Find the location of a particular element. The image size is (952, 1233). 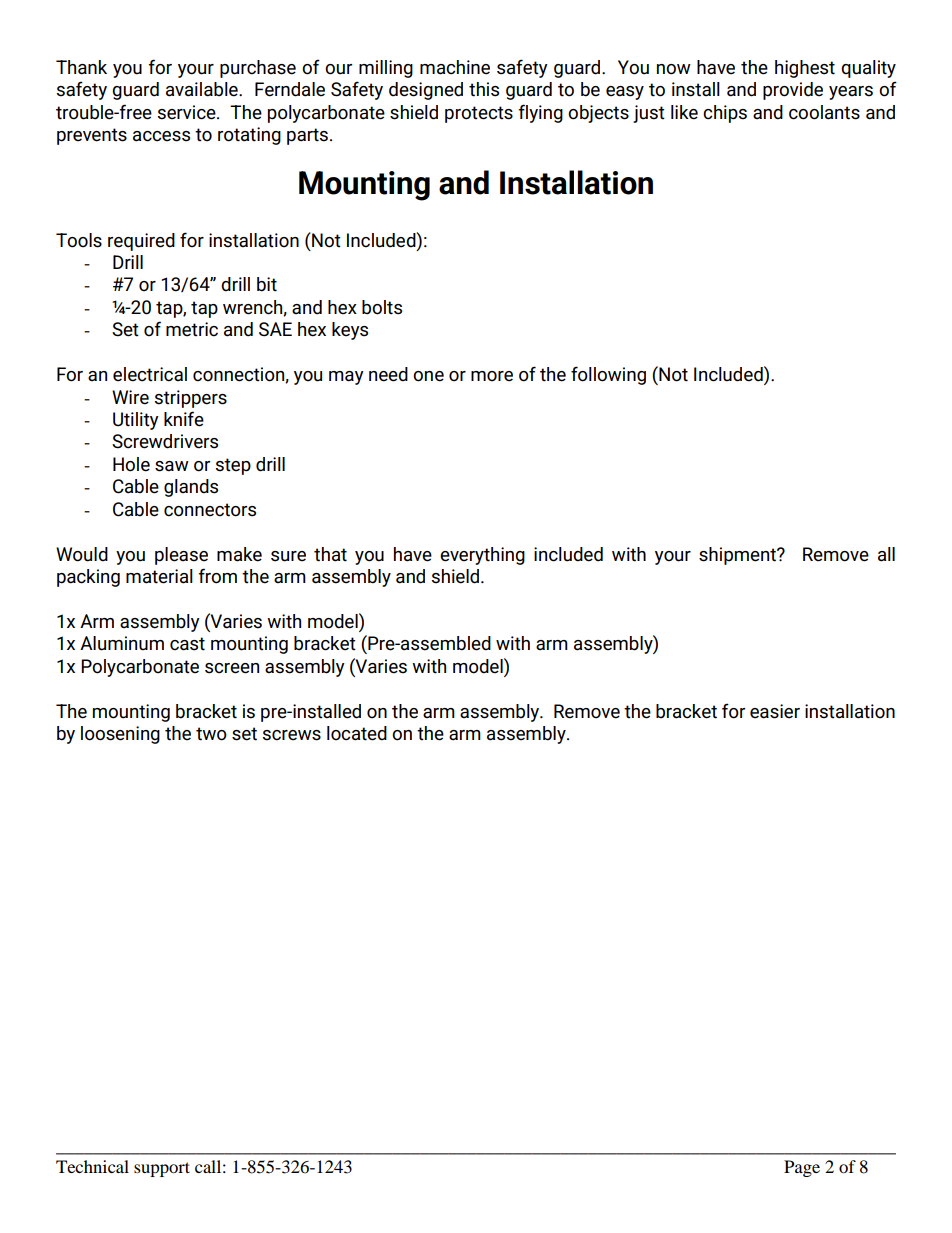

this is located at coordinates (484, 89).
